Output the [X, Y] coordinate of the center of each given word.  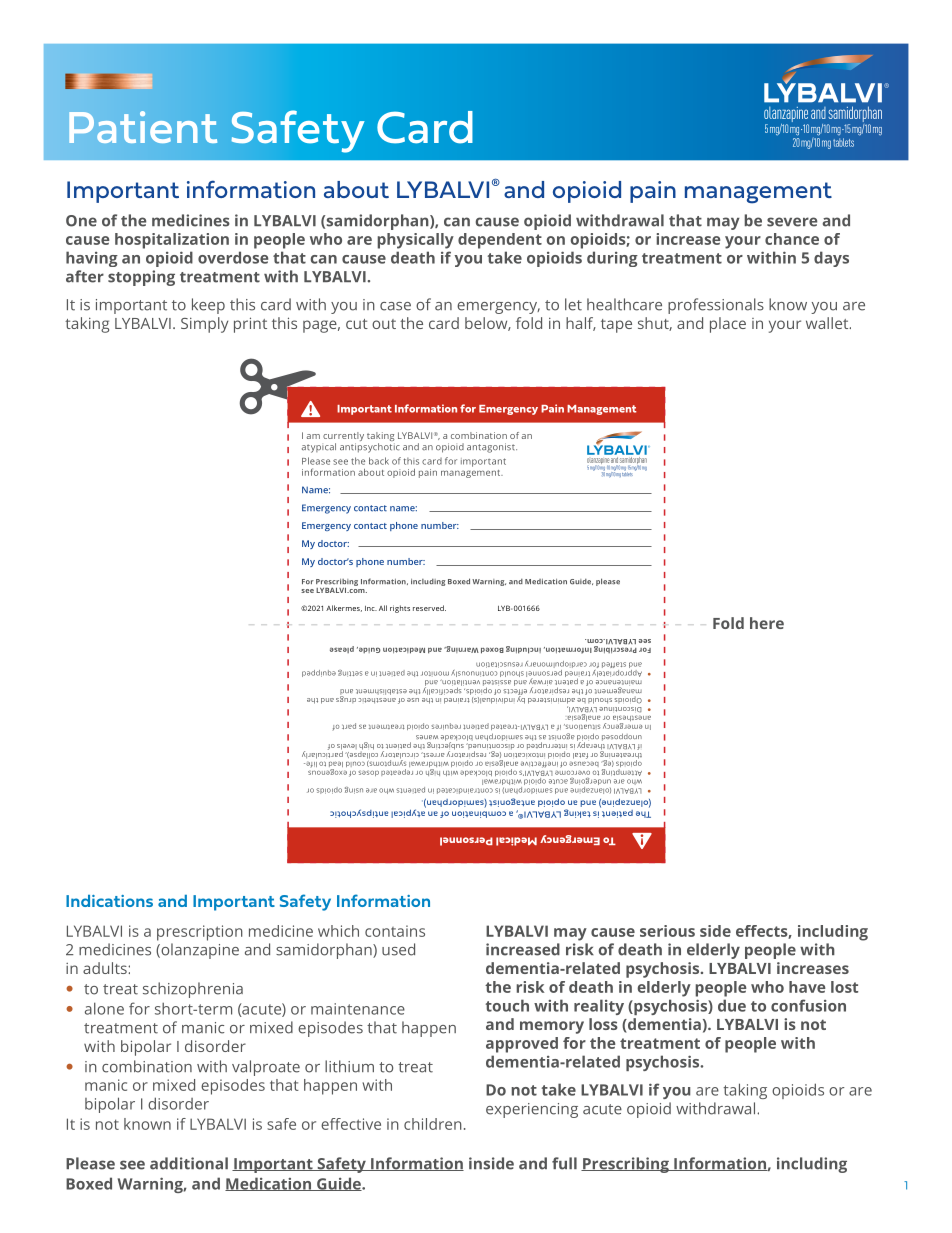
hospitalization [172, 241]
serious [667, 931]
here [767, 623]
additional [189, 1163]
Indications [109, 901]
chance [792, 239]
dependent [500, 241]
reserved [429, 608]
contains [395, 931]
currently [343, 438]
